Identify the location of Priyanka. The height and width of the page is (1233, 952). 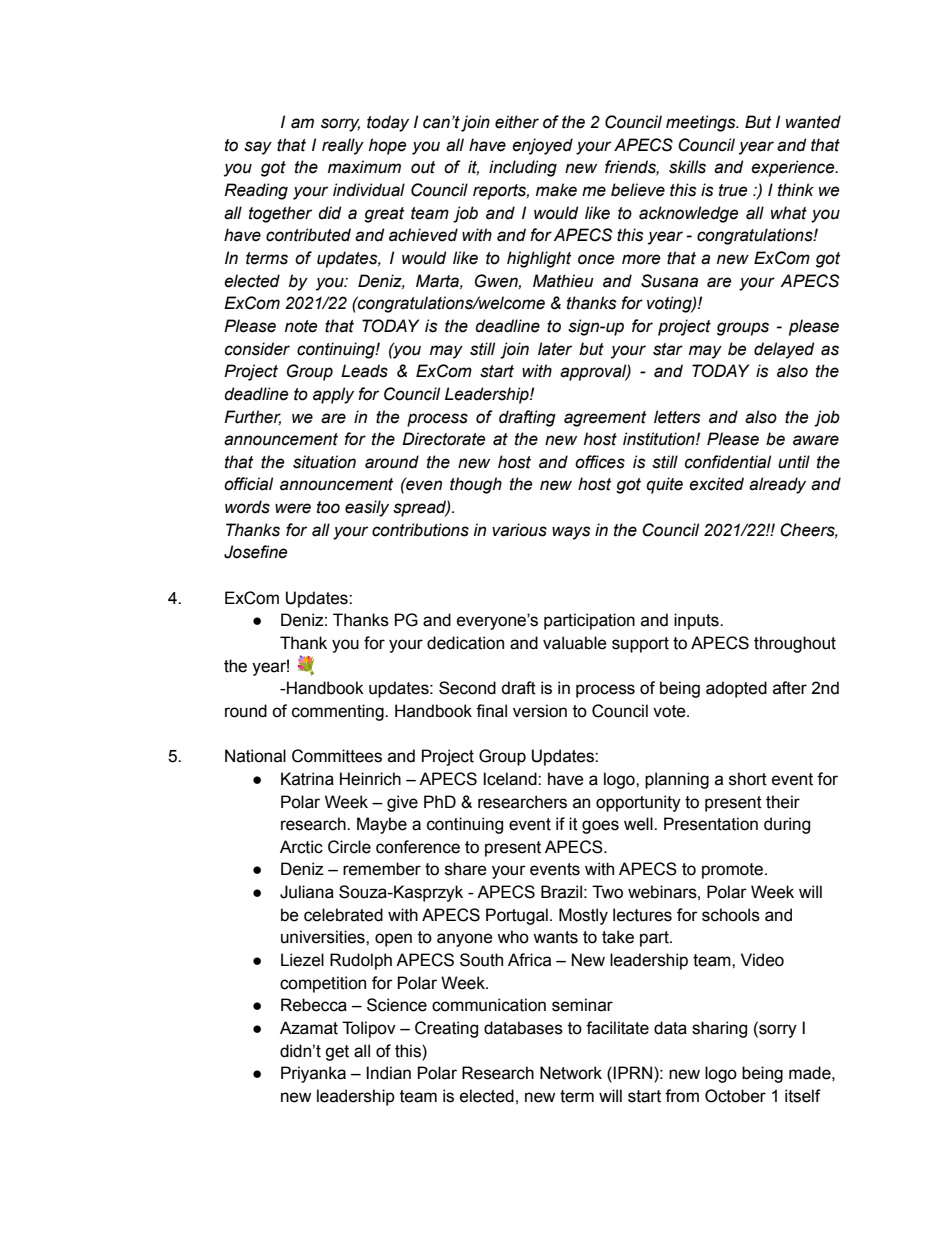
(313, 1074).
